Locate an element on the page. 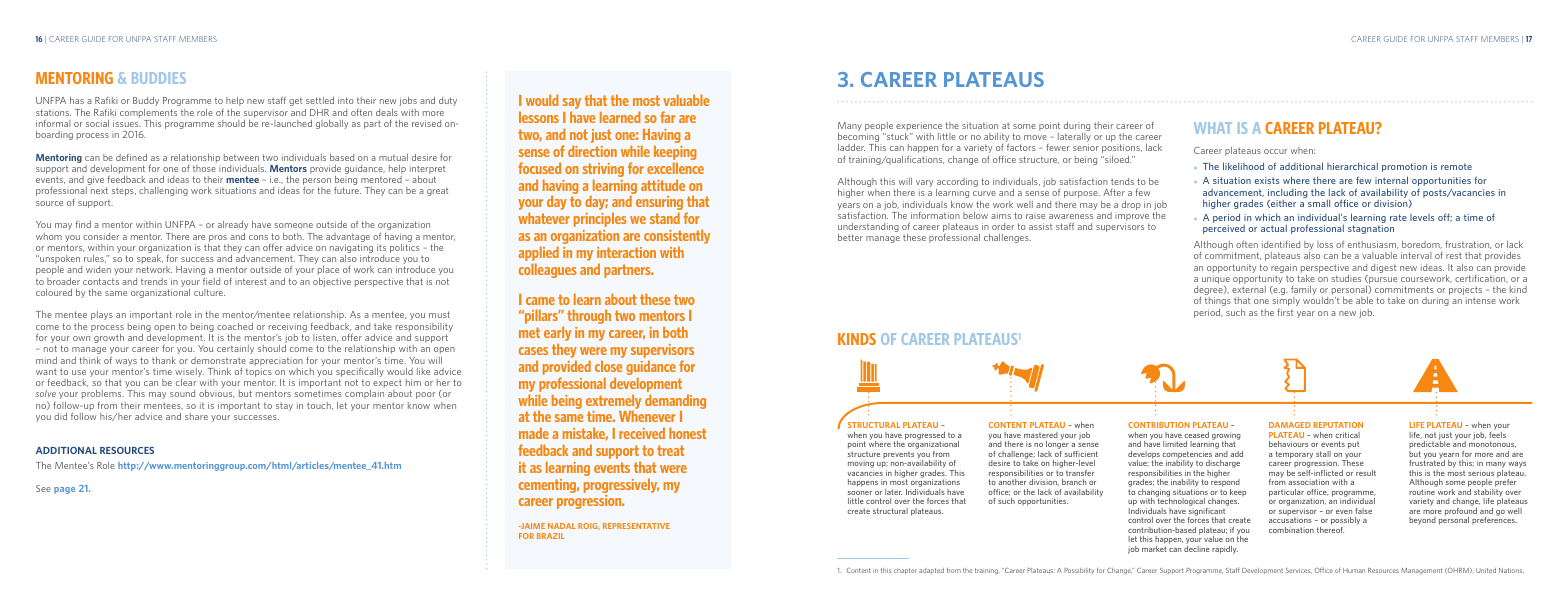  including is located at coordinates (1288, 194).
